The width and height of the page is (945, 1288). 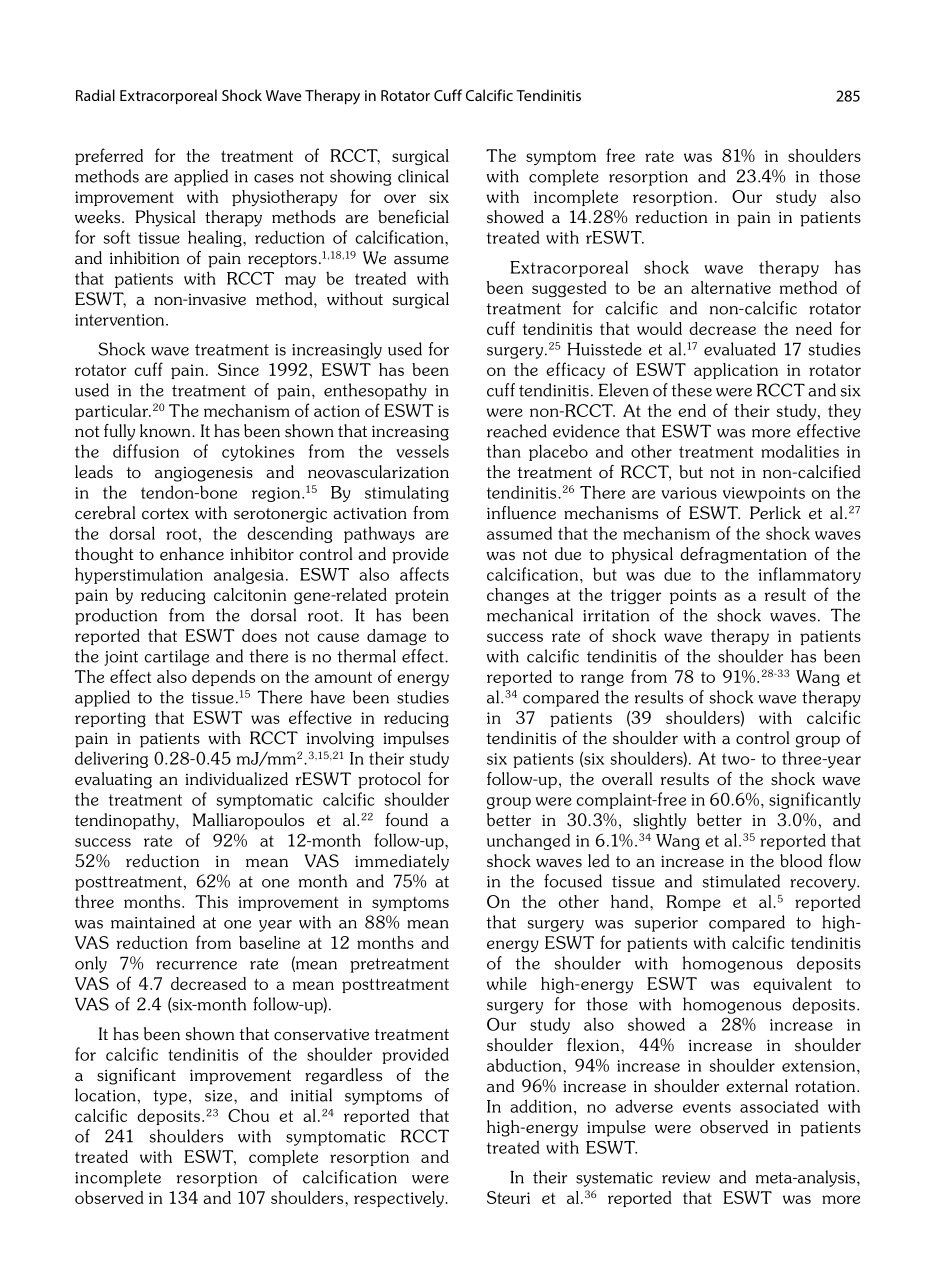 I want to click on clinical, so click(x=423, y=176).
